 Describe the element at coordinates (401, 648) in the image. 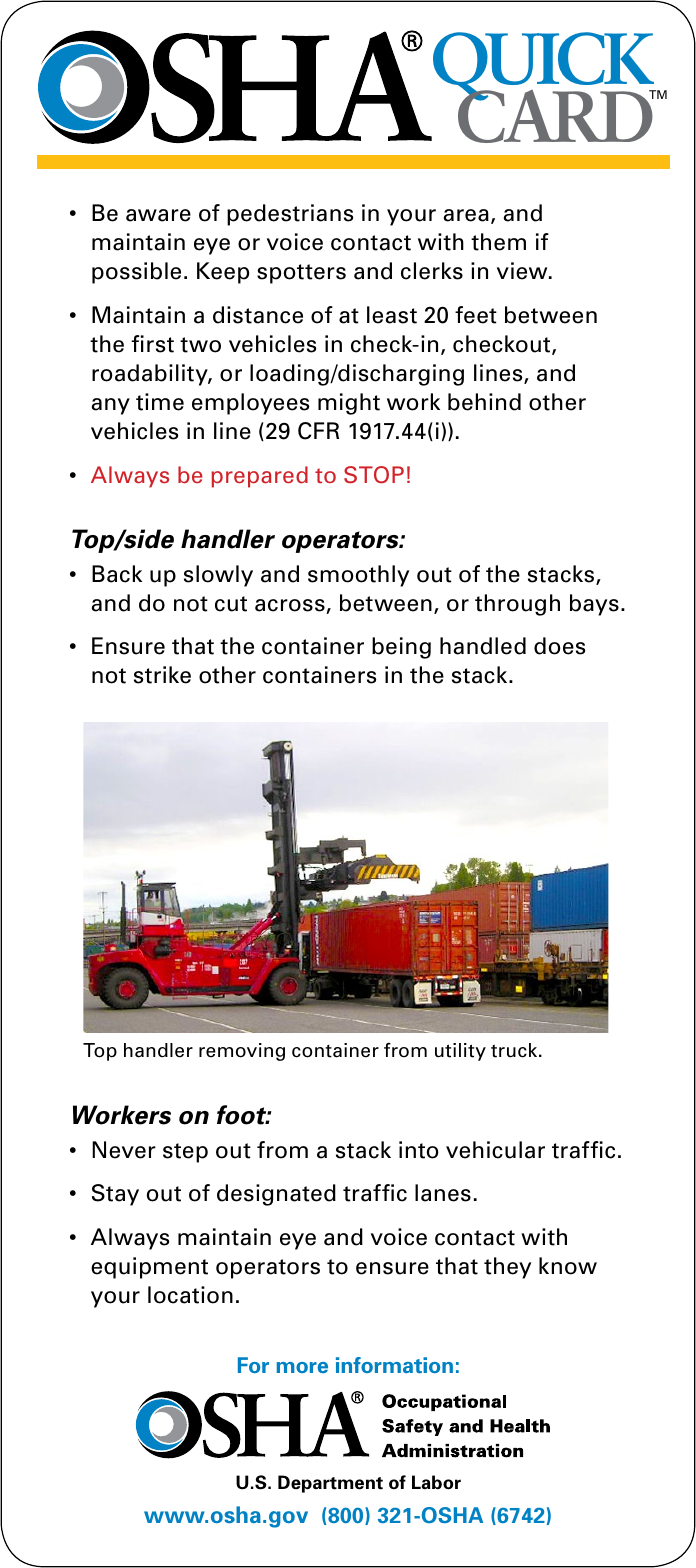

I see `being` at that location.
